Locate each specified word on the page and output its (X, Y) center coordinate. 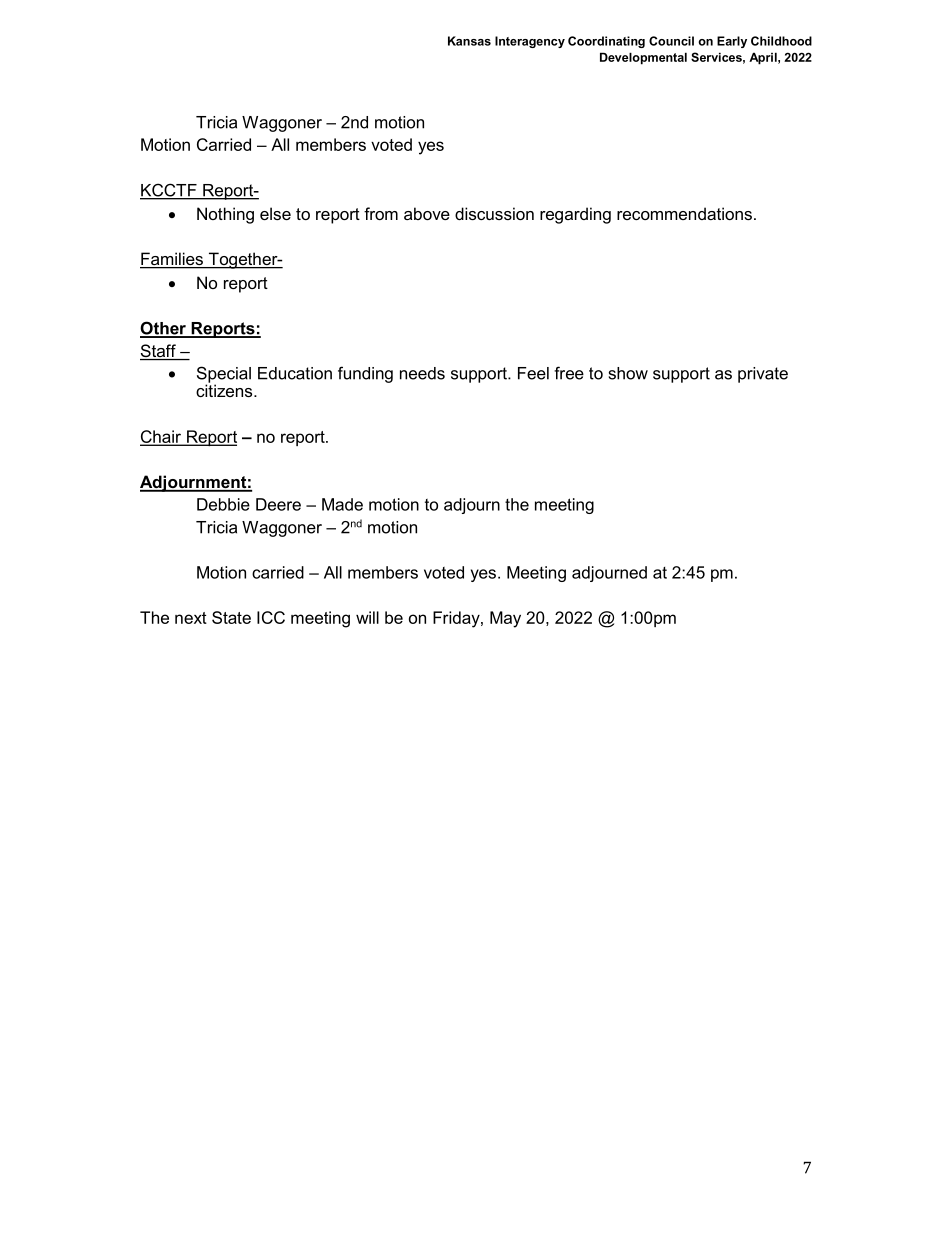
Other (164, 329)
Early (732, 42)
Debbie (223, 504)
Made (342, 504)
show (628, 373)
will (367, 617)
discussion (494, 213)
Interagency (530, 42)
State (231, 617)
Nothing (225, 215)
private (763, 375)
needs (422, 373)
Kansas (469, 41)
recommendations (684, 213)
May (505, 619)
